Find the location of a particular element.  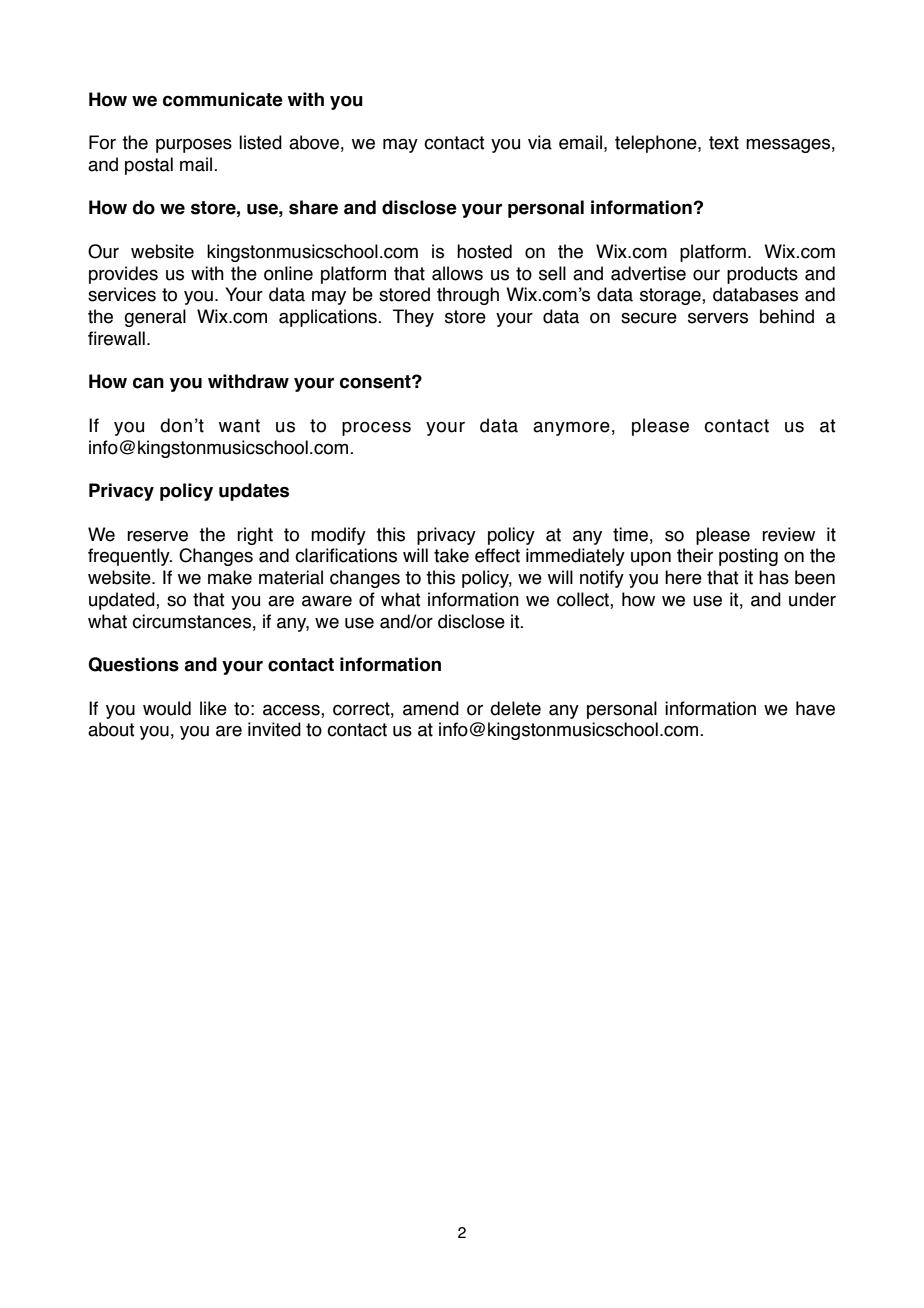

text is located at coordinates (724, 143).
